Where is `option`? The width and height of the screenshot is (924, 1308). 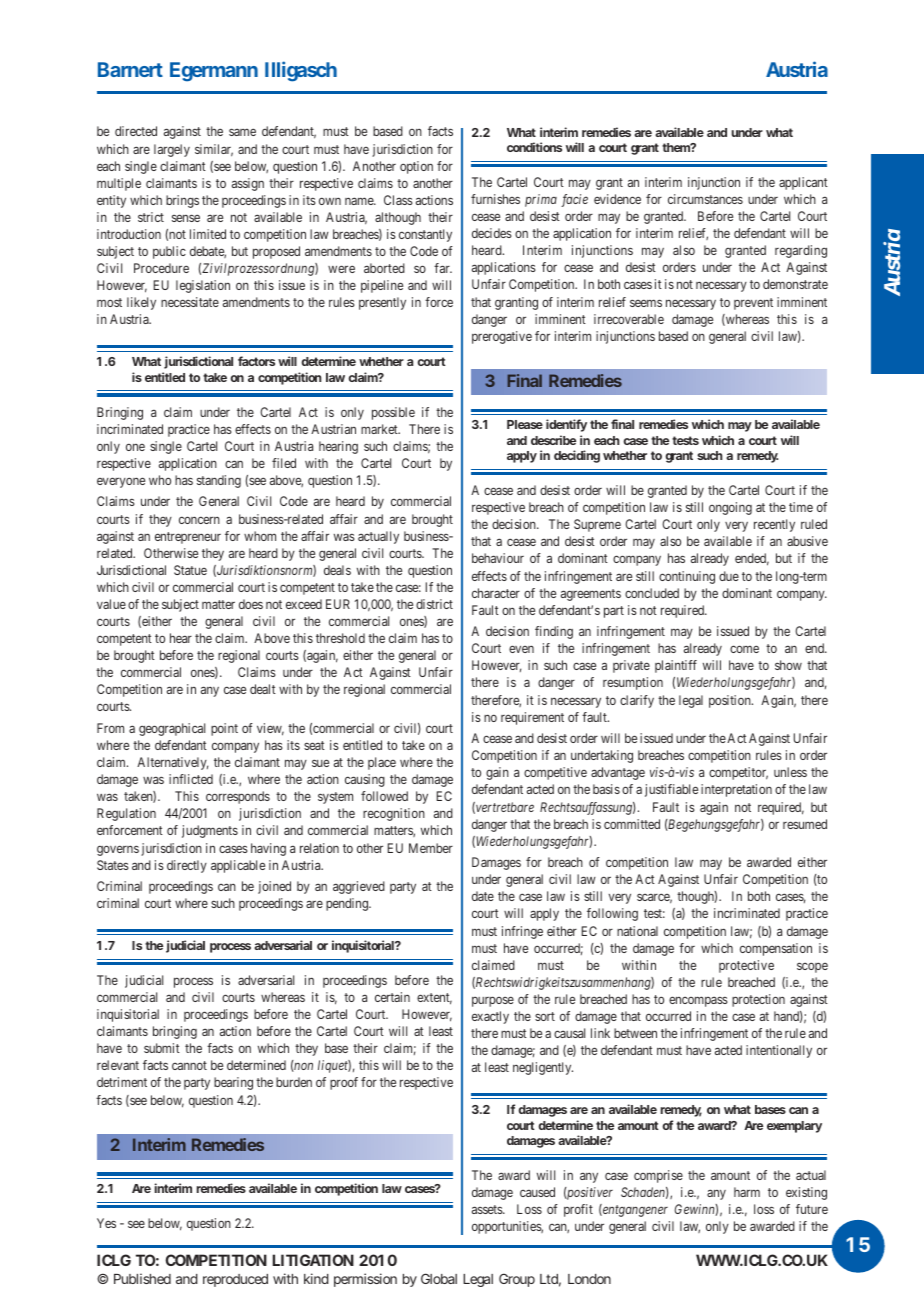
option is located at coordinates (416, 167).
